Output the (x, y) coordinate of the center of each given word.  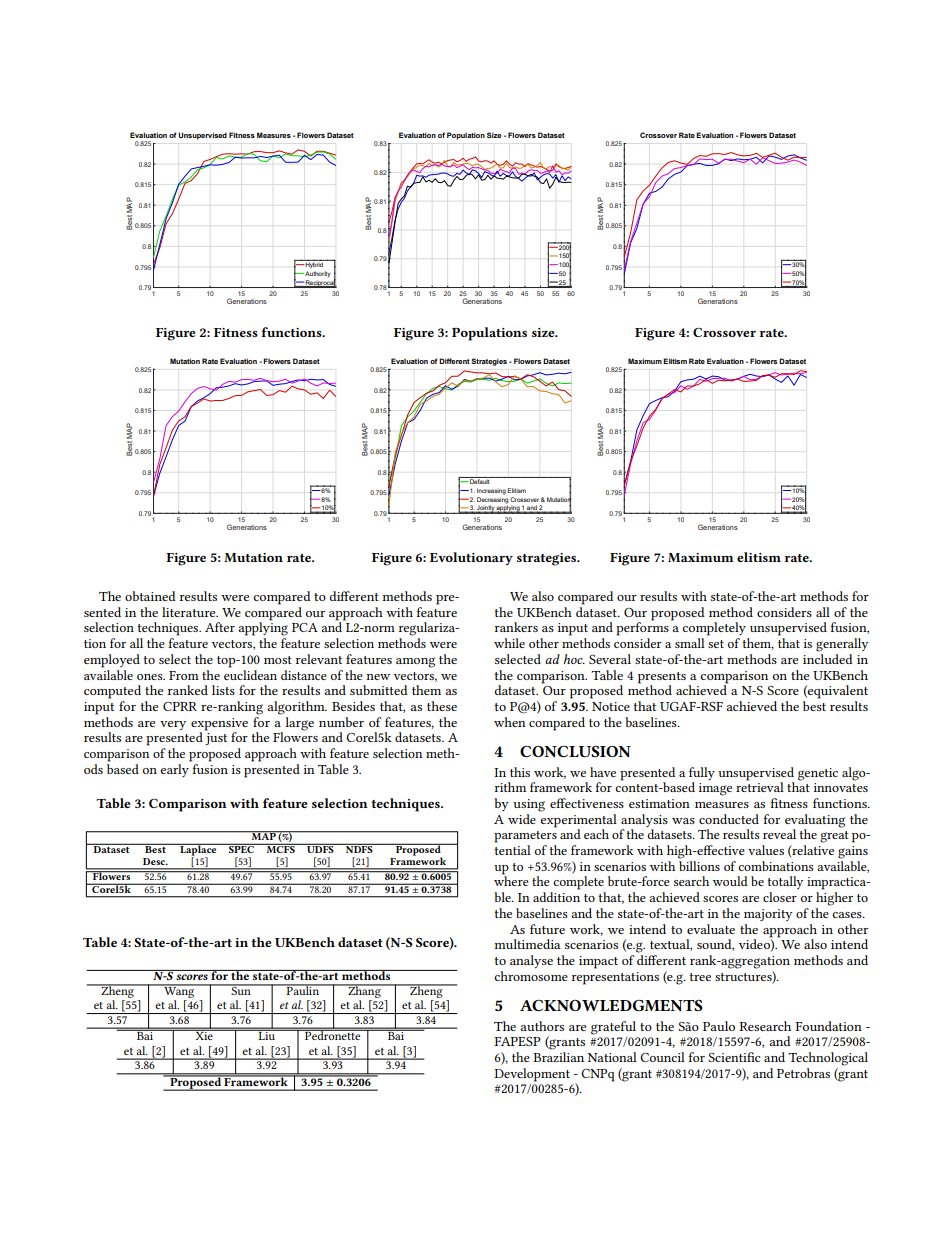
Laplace (198, 850)
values (766, 850)
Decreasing (493, 500)
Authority (317, 274)
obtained (150, 596)
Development (532, 1075)
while (509, 643)
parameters (525, 837)
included (828, 659)
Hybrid (314, 264)
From (184, 675)
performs (642, 628)
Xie (204, 1035)
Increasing (491, 491)
